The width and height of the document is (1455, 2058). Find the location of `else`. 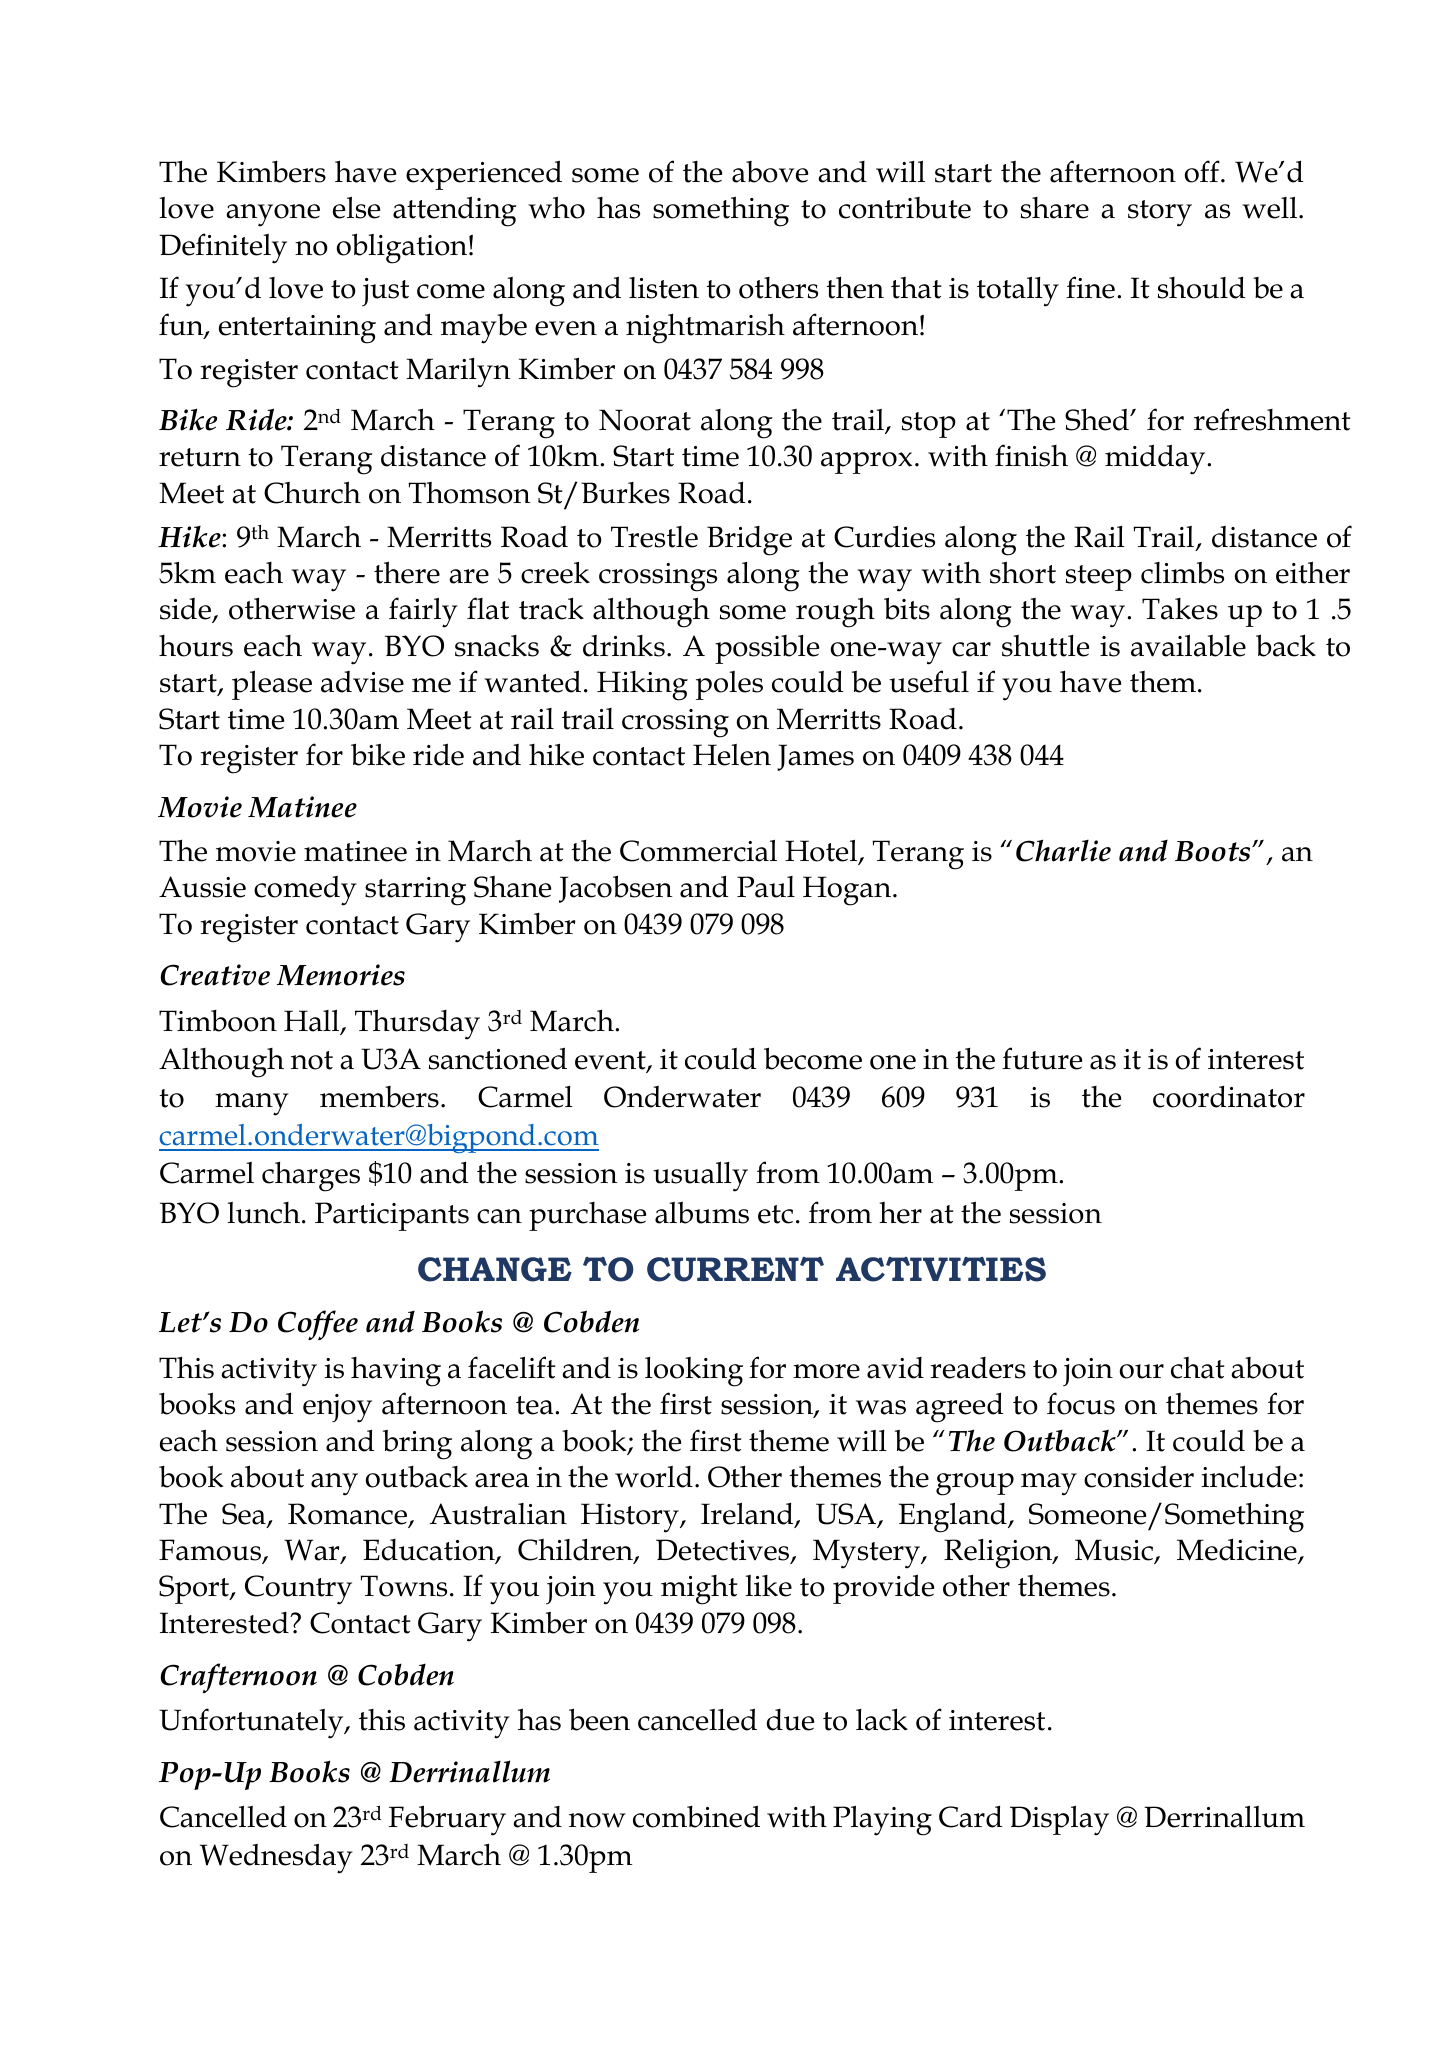

else is located at coordinates (356, 207).
